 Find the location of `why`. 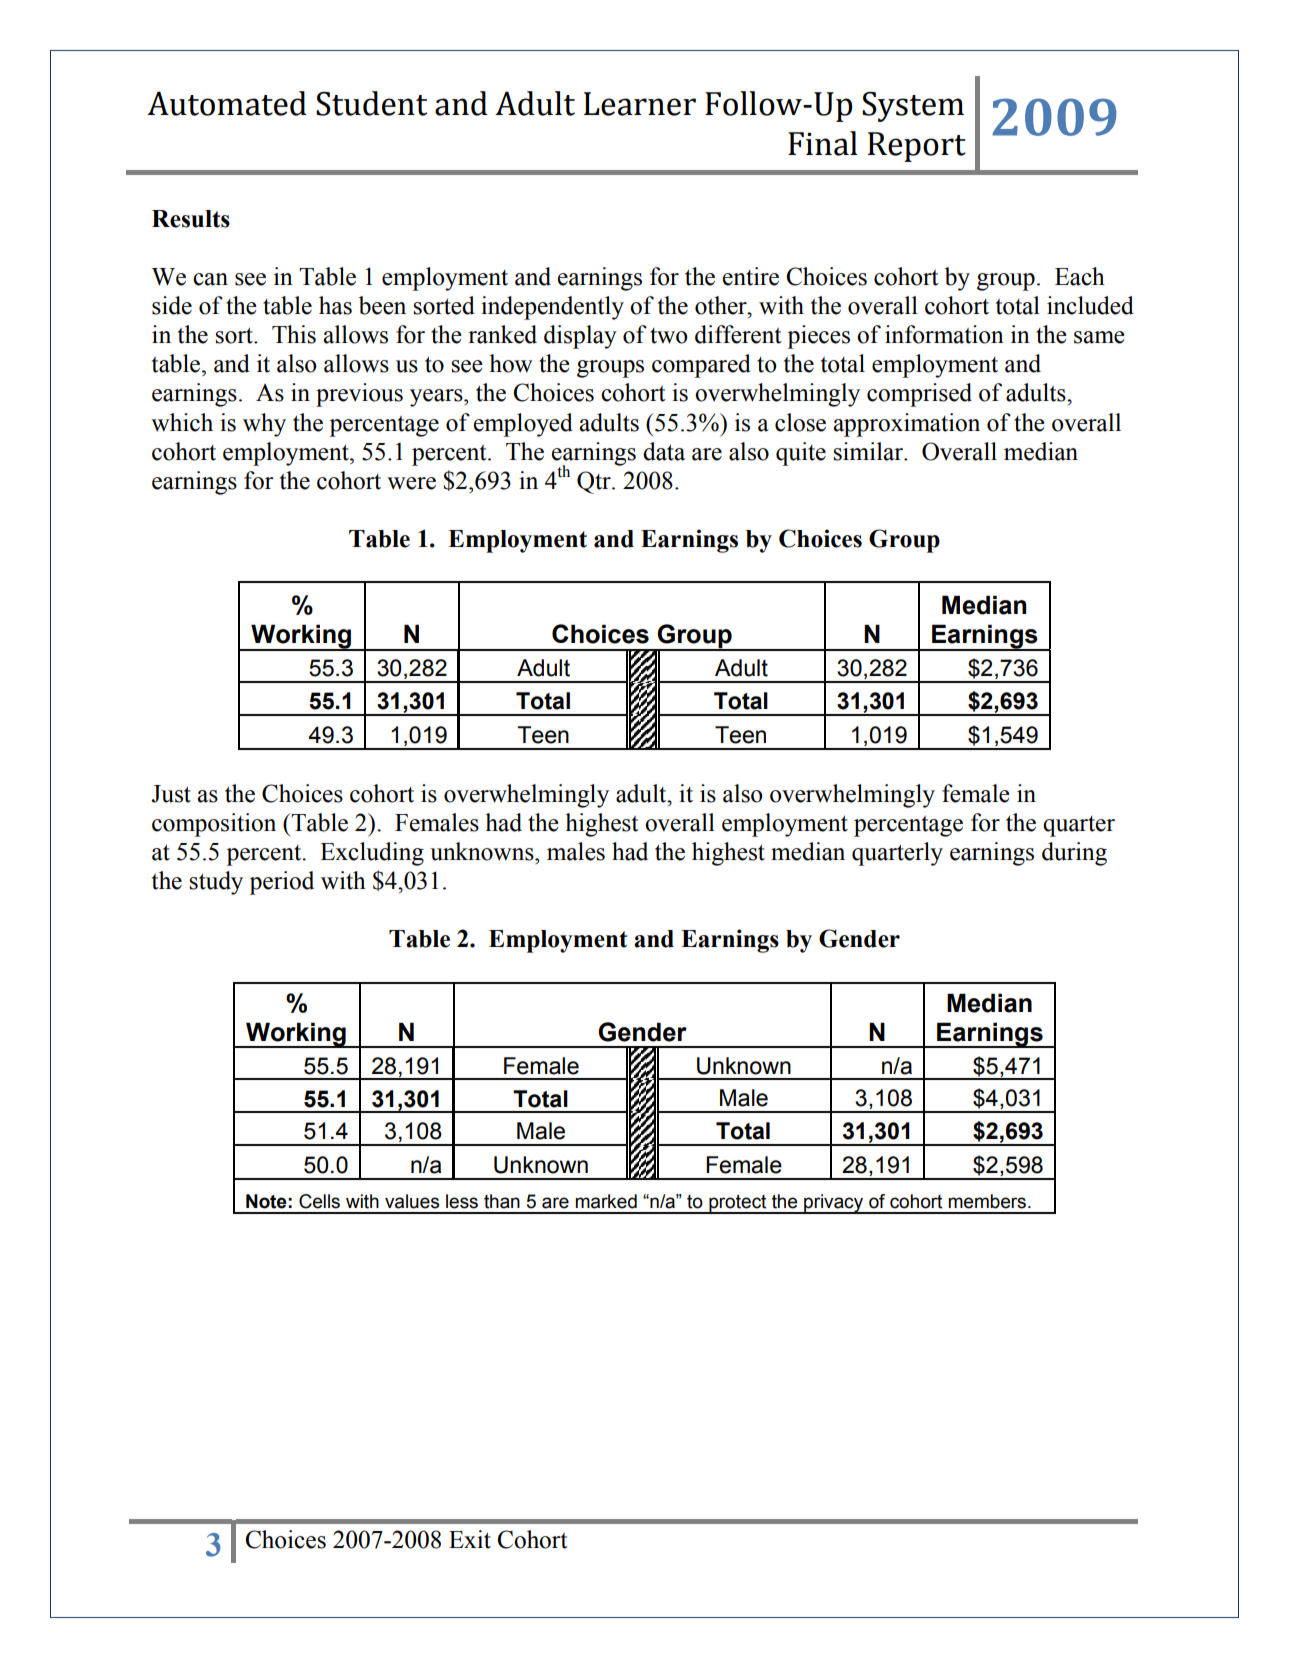

why is located at coordinates (264, 425).
